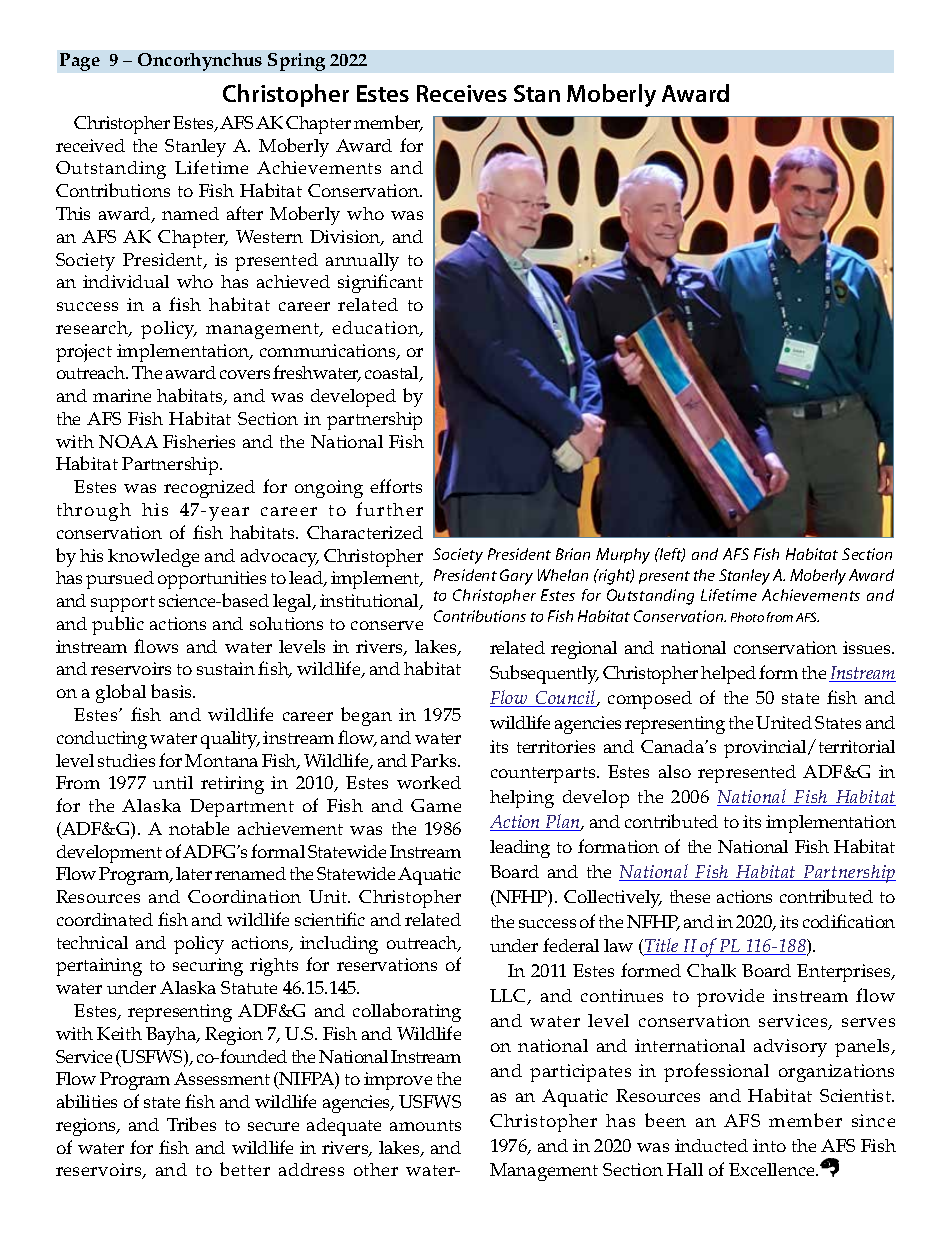 The width and height of the image is (952, 1233). Describe the element at coordinates (191, 1124) in the image. I see `Tribes` at that location.
